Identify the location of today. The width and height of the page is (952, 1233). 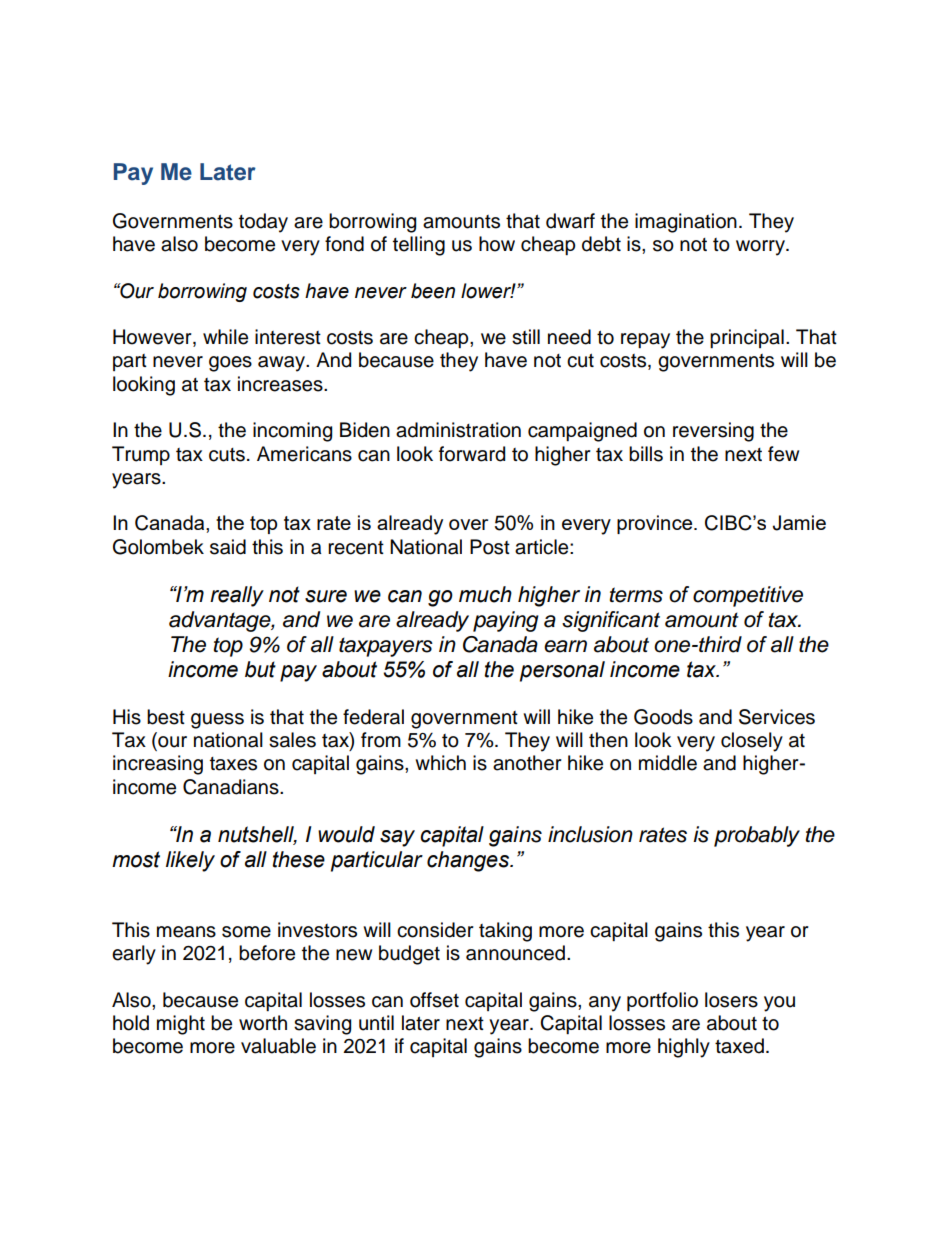
(263, 223).
